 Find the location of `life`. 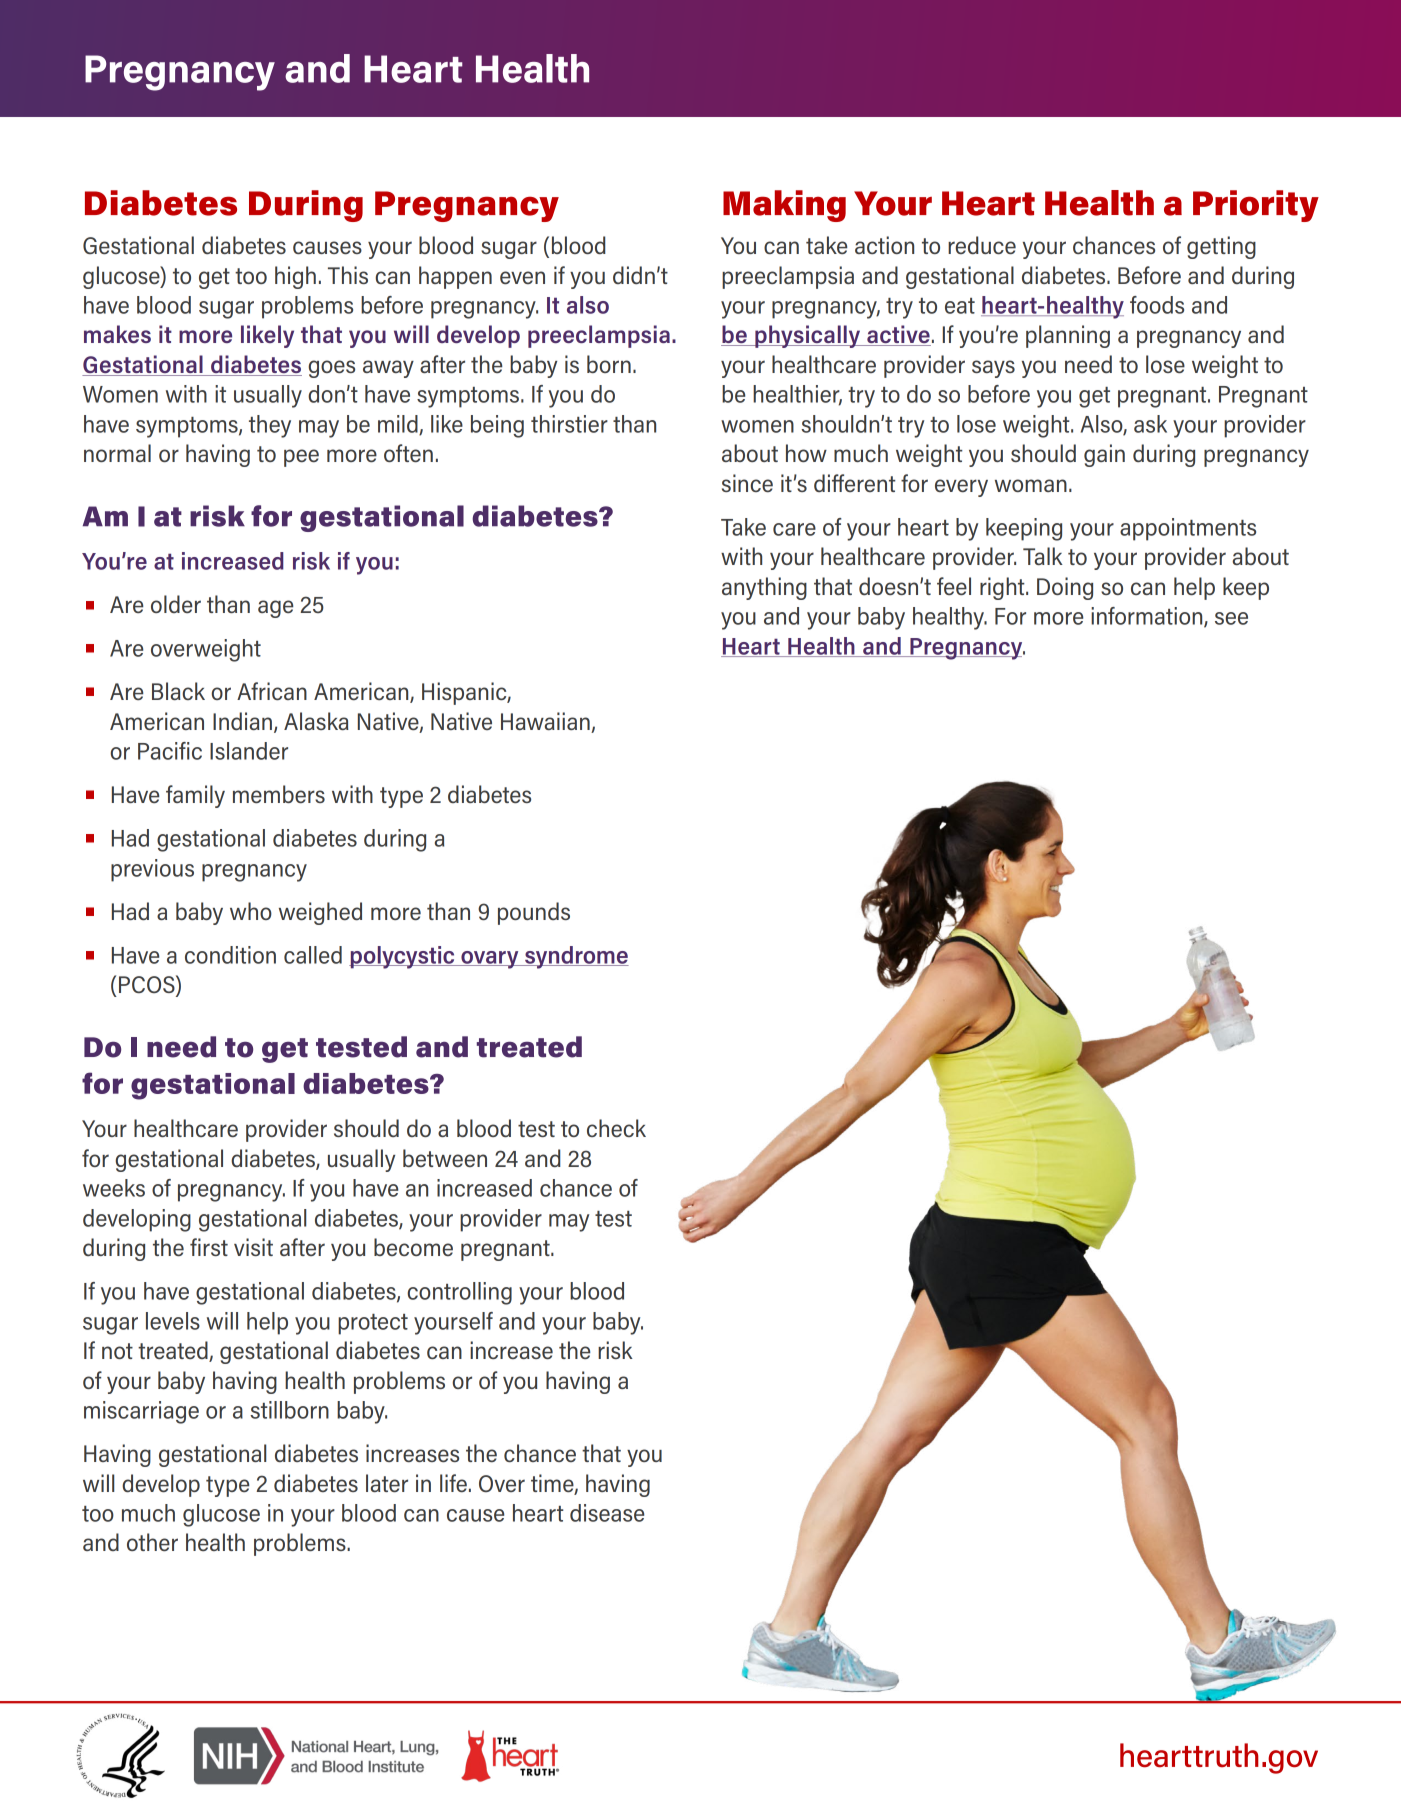

life is located at coordinates (453, 1483).
